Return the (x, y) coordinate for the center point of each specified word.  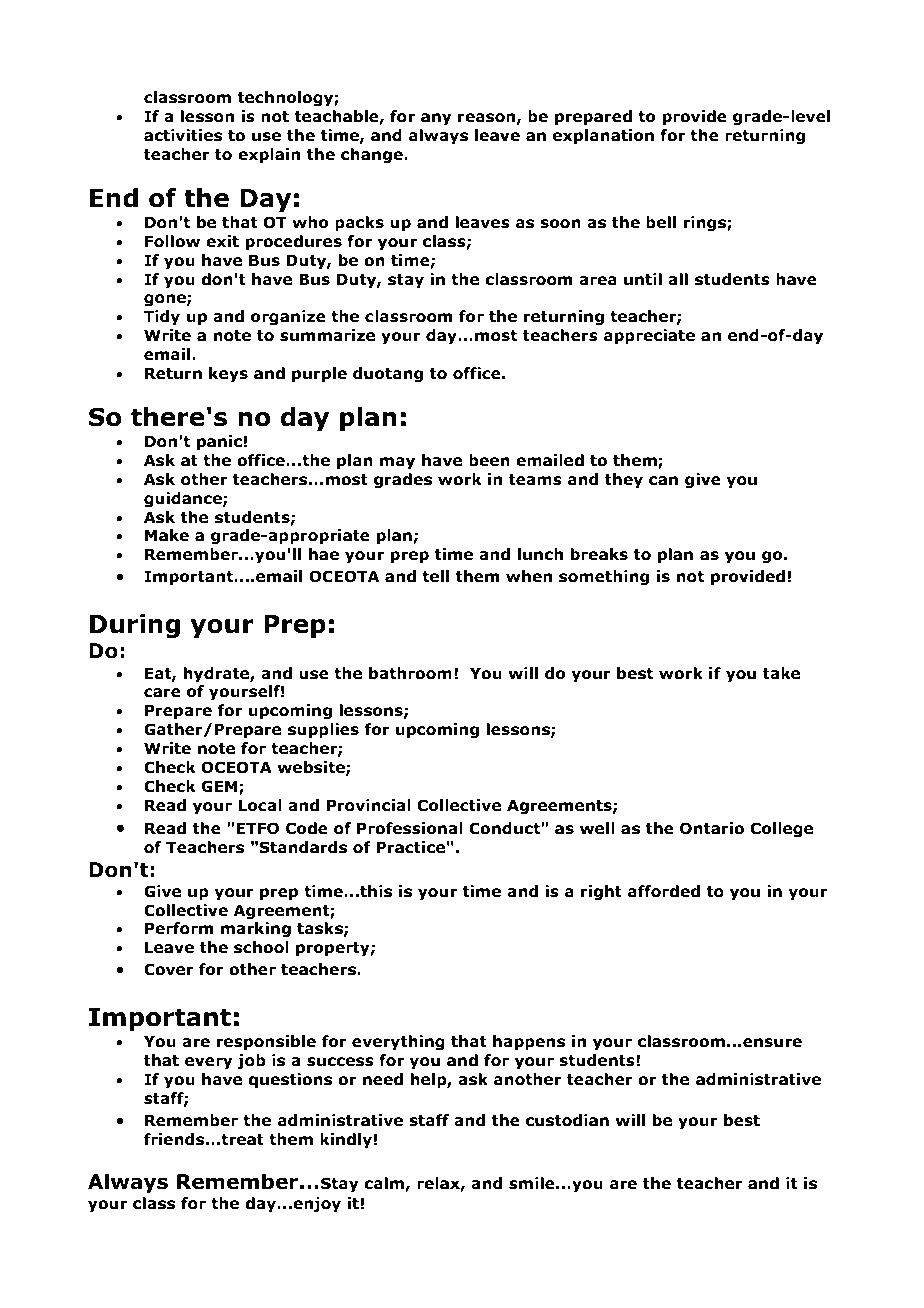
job (252, 1061)
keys (228, 374)
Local (260, 805)
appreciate (649, 336)
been (489, 460)
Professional (410, 828)
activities (183, 135)
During (135, 626)
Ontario (712, 828)
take (781, 673)
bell (661, 222)
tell (435, 576)
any (436, 119)
